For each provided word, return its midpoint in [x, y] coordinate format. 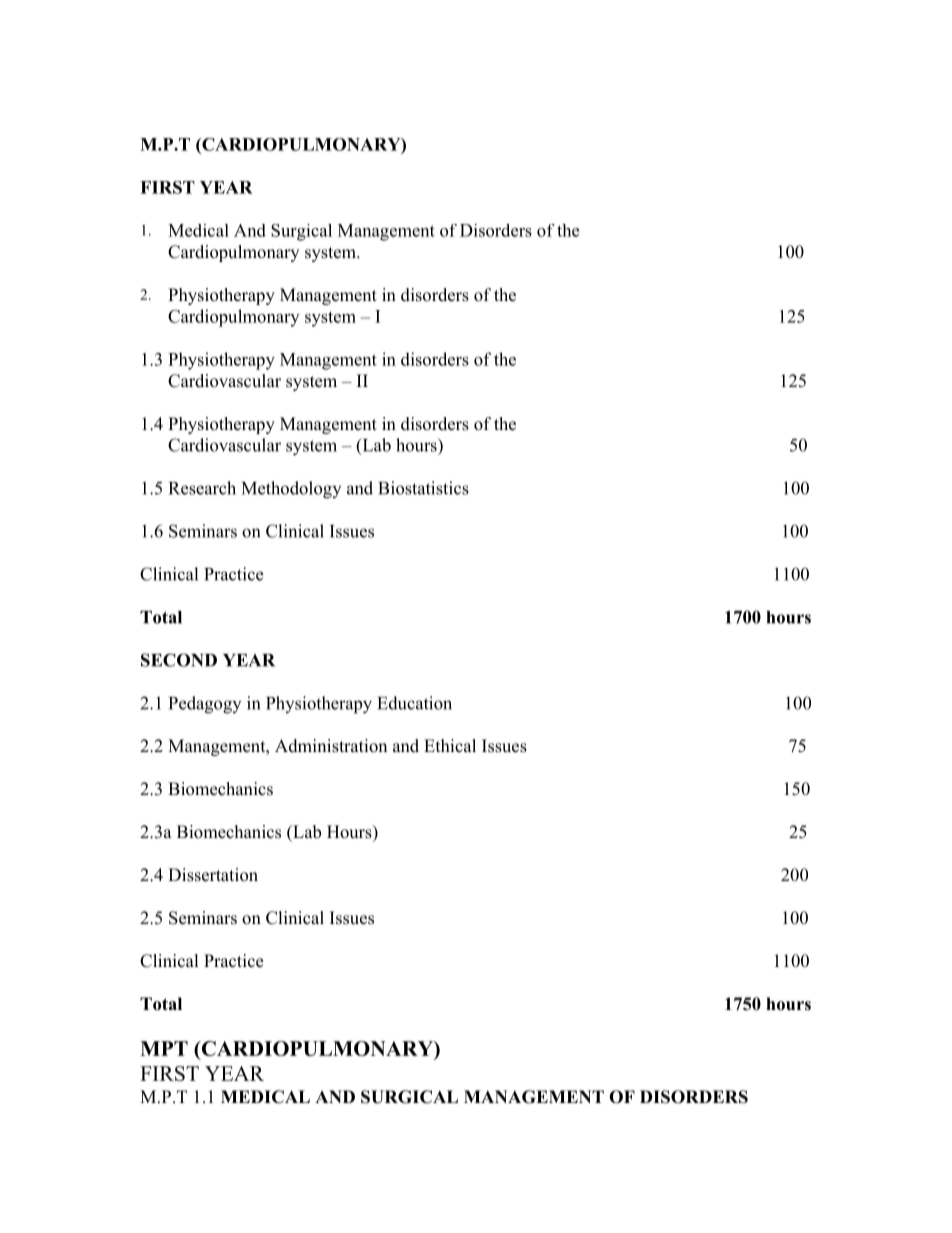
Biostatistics [423, 488]
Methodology [291, 490]
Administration [331, 746]
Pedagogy [205, 705]
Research [202, 488]
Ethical [450, 745]
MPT [164, 1048]
